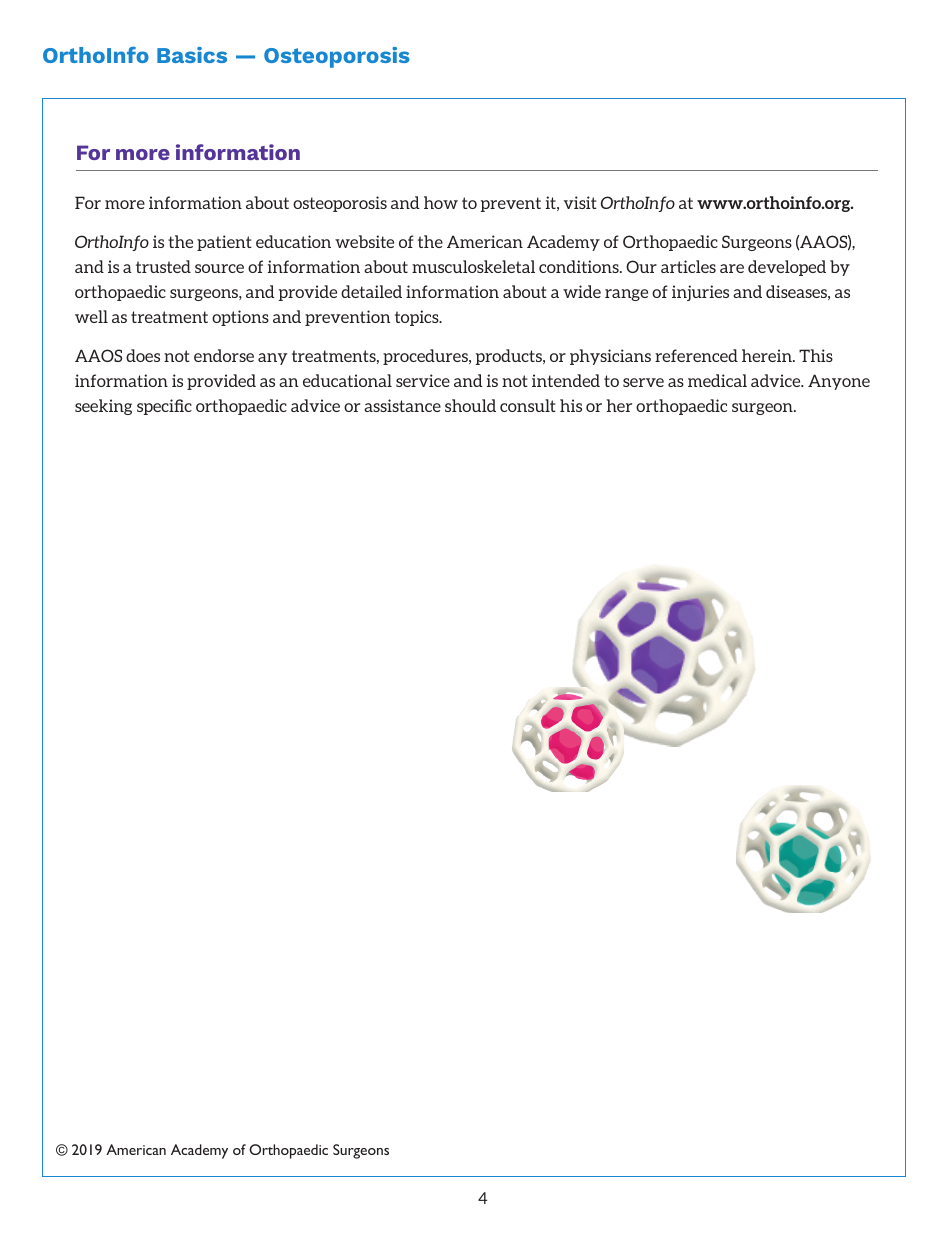  Describe the element at coordinates (473, 266) in the document. I see `musculoskeletal` at that location.
